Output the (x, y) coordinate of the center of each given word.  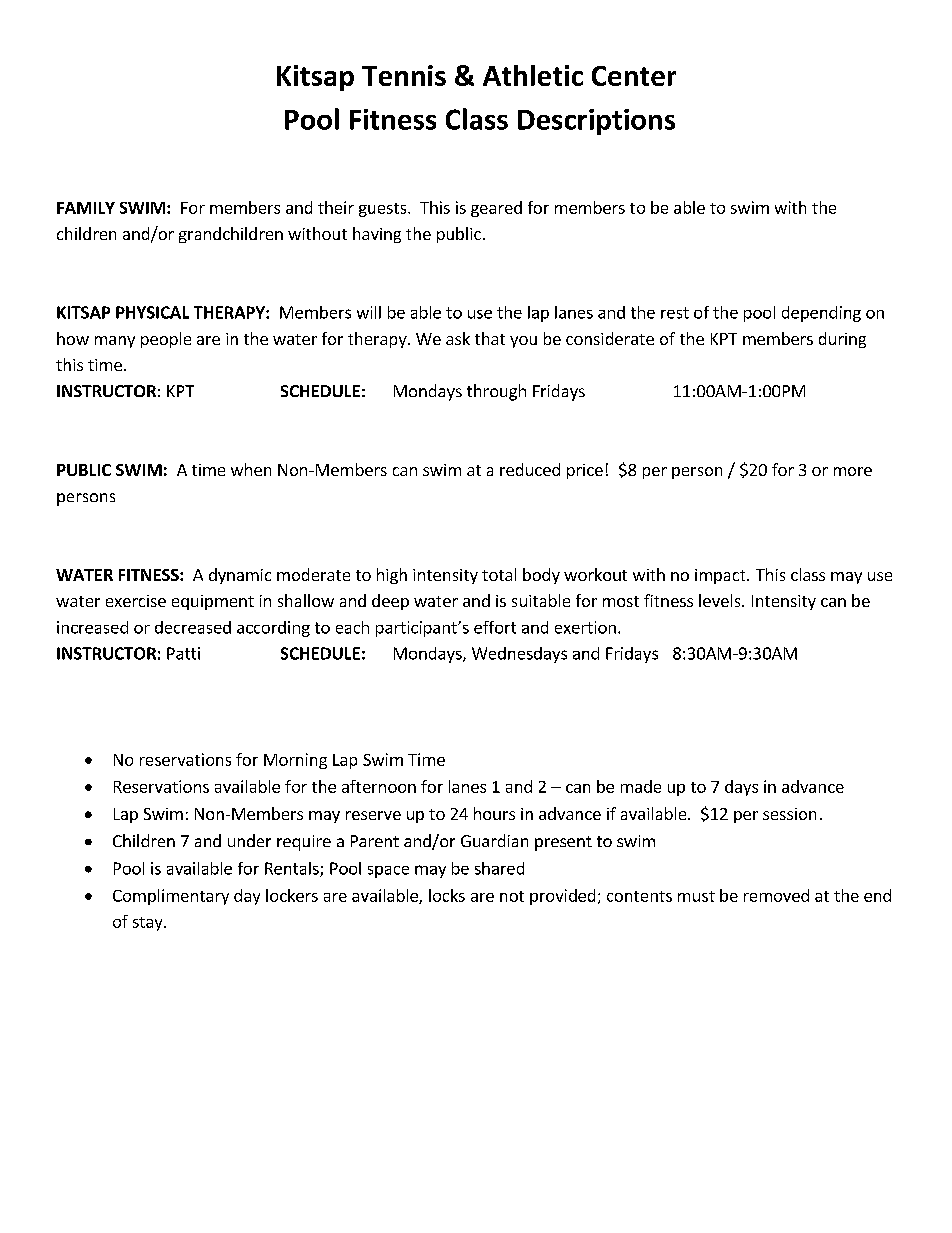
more (853, 471)
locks (447, 895)
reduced (530, 469)
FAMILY (86, 208)
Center (634, 76)
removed (776, 895)
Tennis (404, 75)
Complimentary (171, 897)
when (251, 469)
